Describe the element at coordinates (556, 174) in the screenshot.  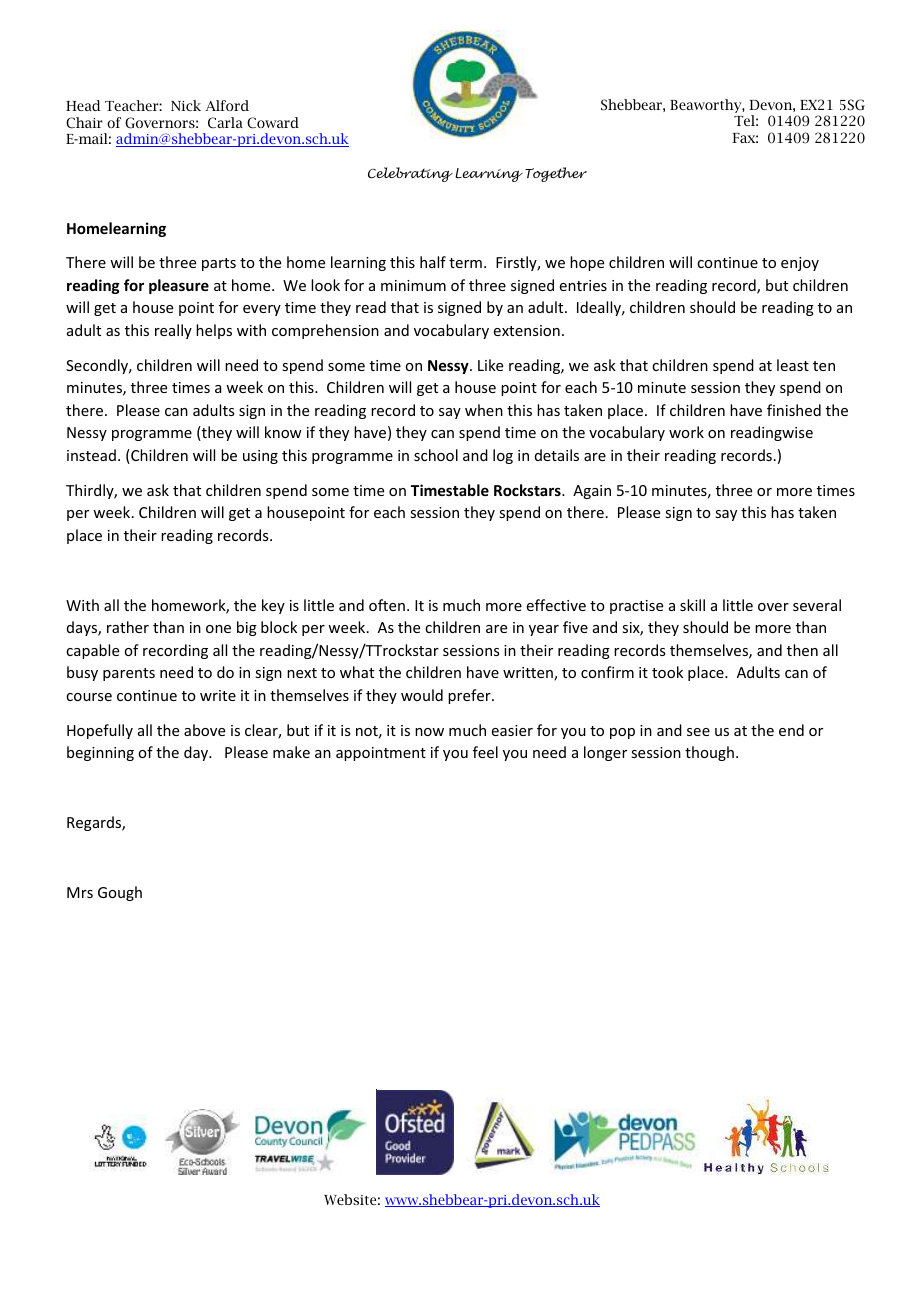
I see `Together` at that location.
